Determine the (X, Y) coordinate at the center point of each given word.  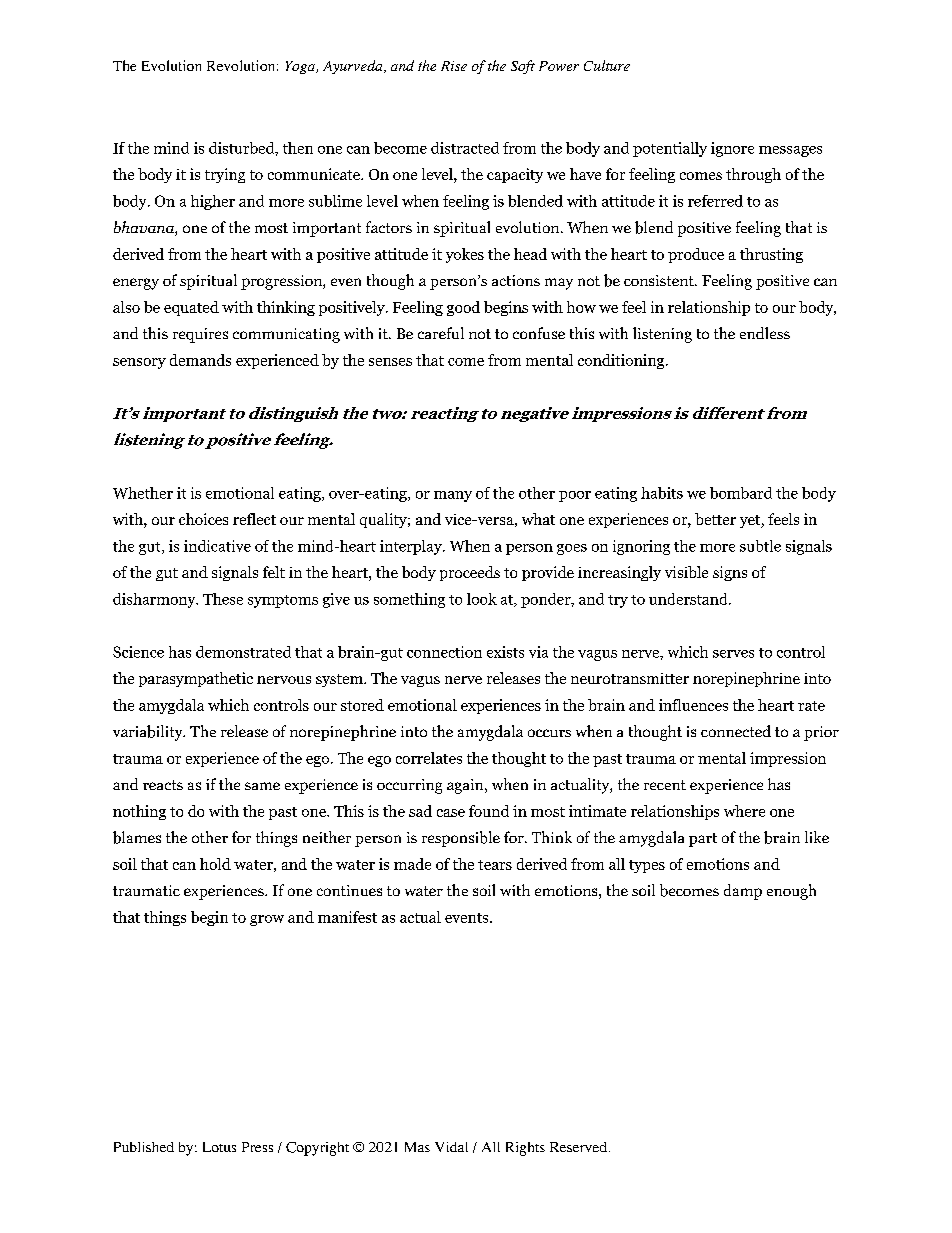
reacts (163, 785)
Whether (143, 493)
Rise (454, 66)
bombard (741, 493)
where (744, 811)
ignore (732, 149)
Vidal (451, 1147)
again (466, 786)
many (453, 496)
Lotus (219, 1147)
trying (225, 175)
